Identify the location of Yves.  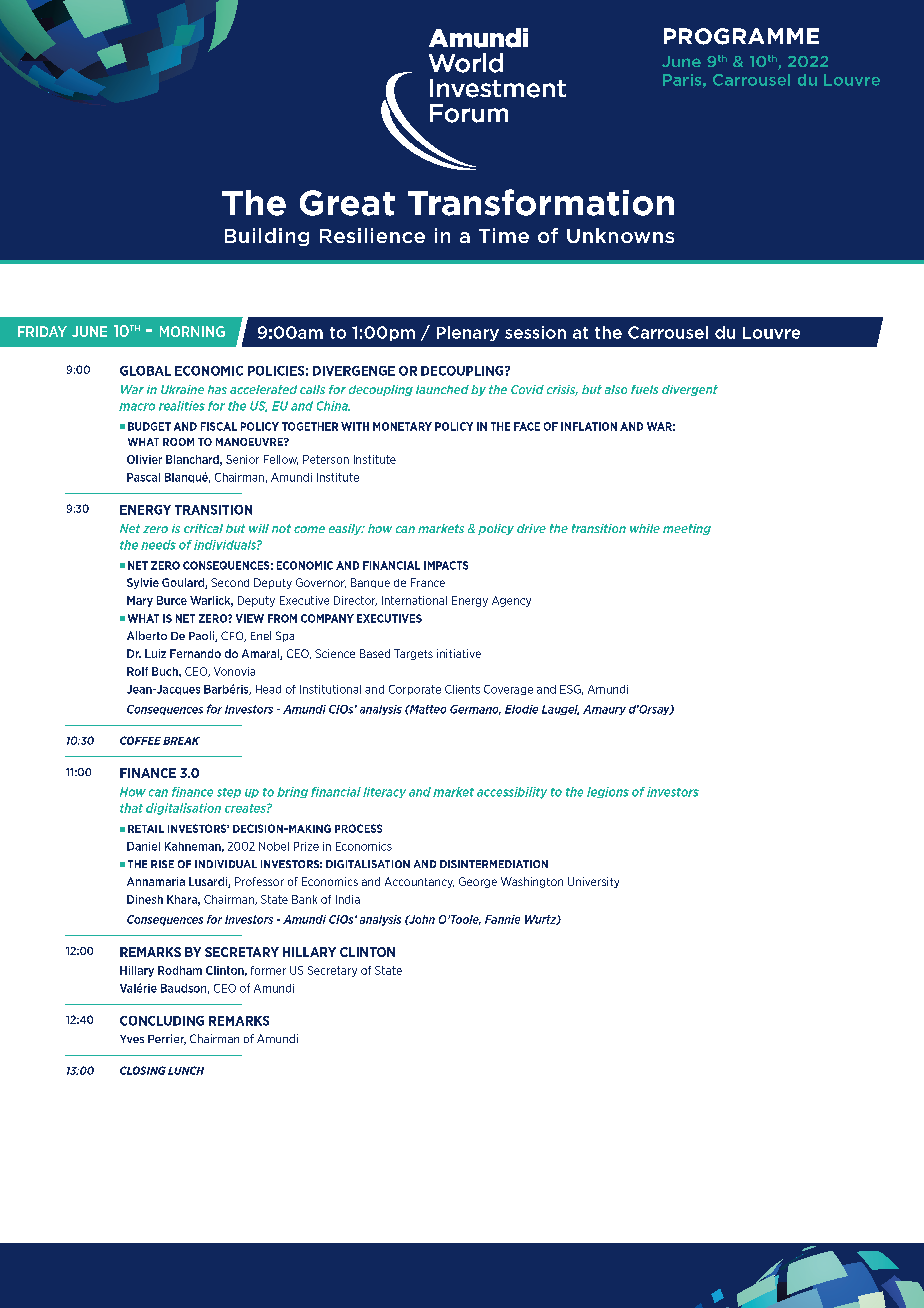
(132, 1039).
